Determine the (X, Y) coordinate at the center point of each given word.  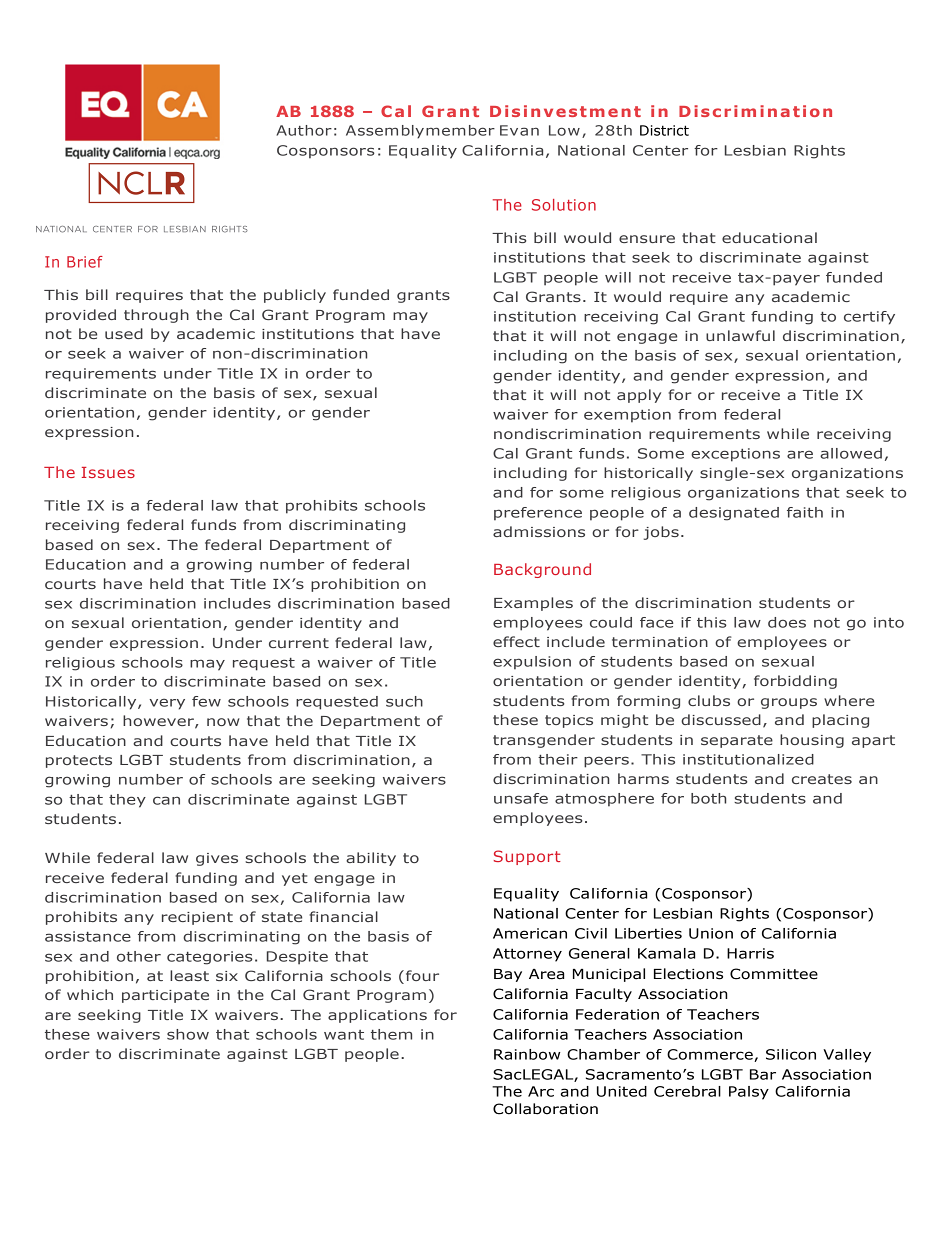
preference (538, 514)
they (127, 801)
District (664, 130)
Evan (519, 130)
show (188, 1034)
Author (304, 130)
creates (822, 779)
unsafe (521, 798)
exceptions (735, 455)
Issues (108, 472)
